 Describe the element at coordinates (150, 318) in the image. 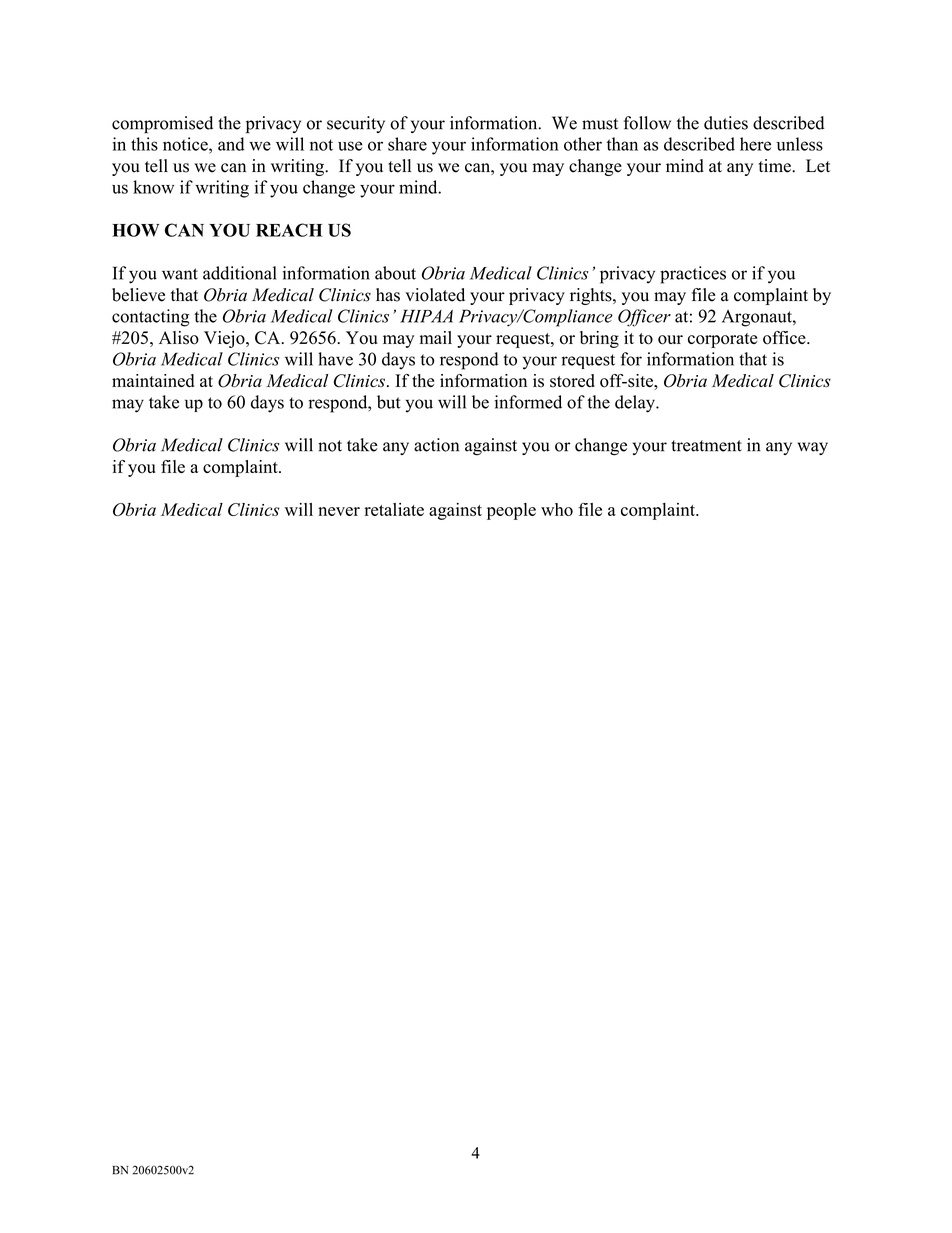

I see `contacting` at that location.
